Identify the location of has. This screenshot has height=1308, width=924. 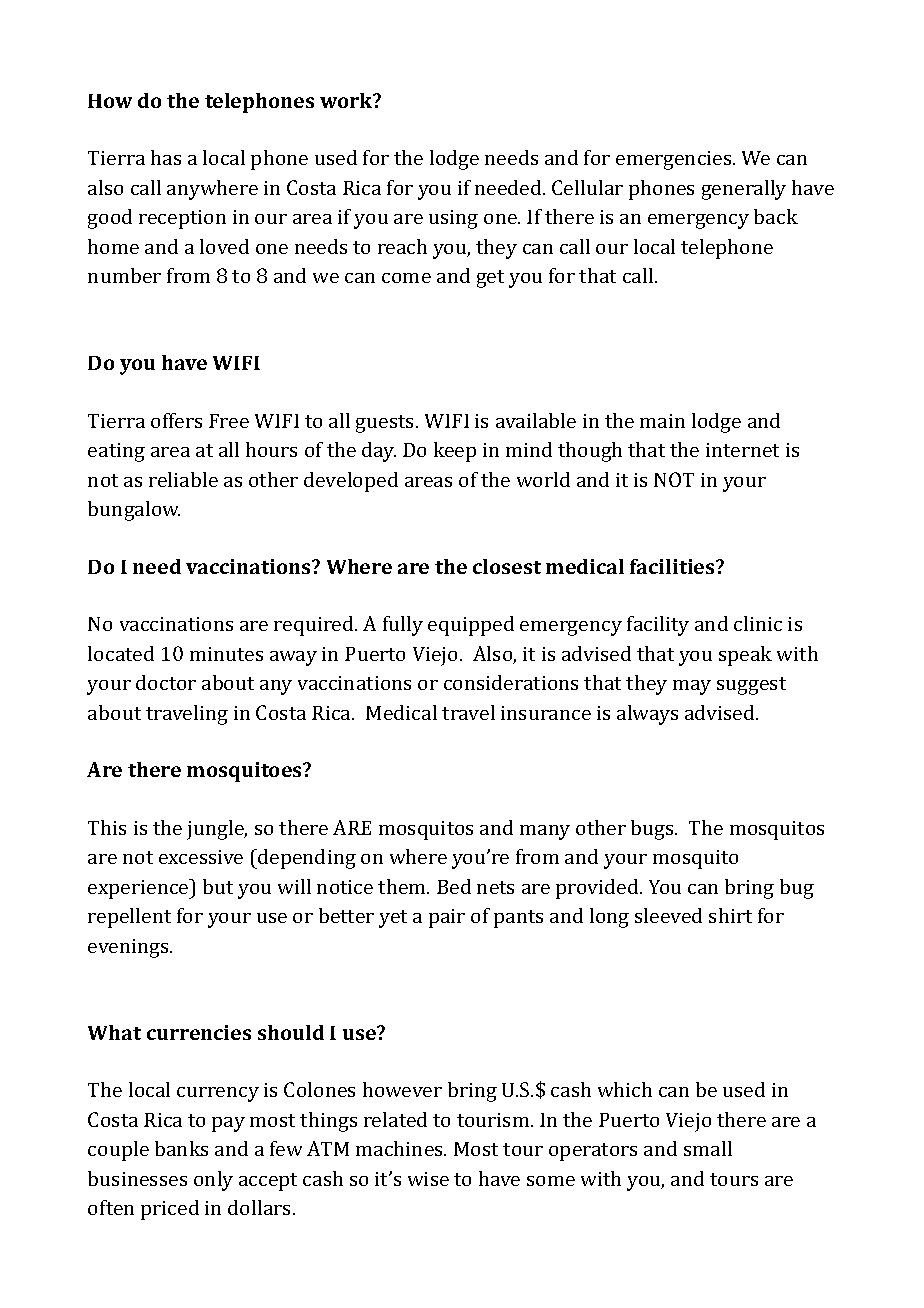
(166, 157).
